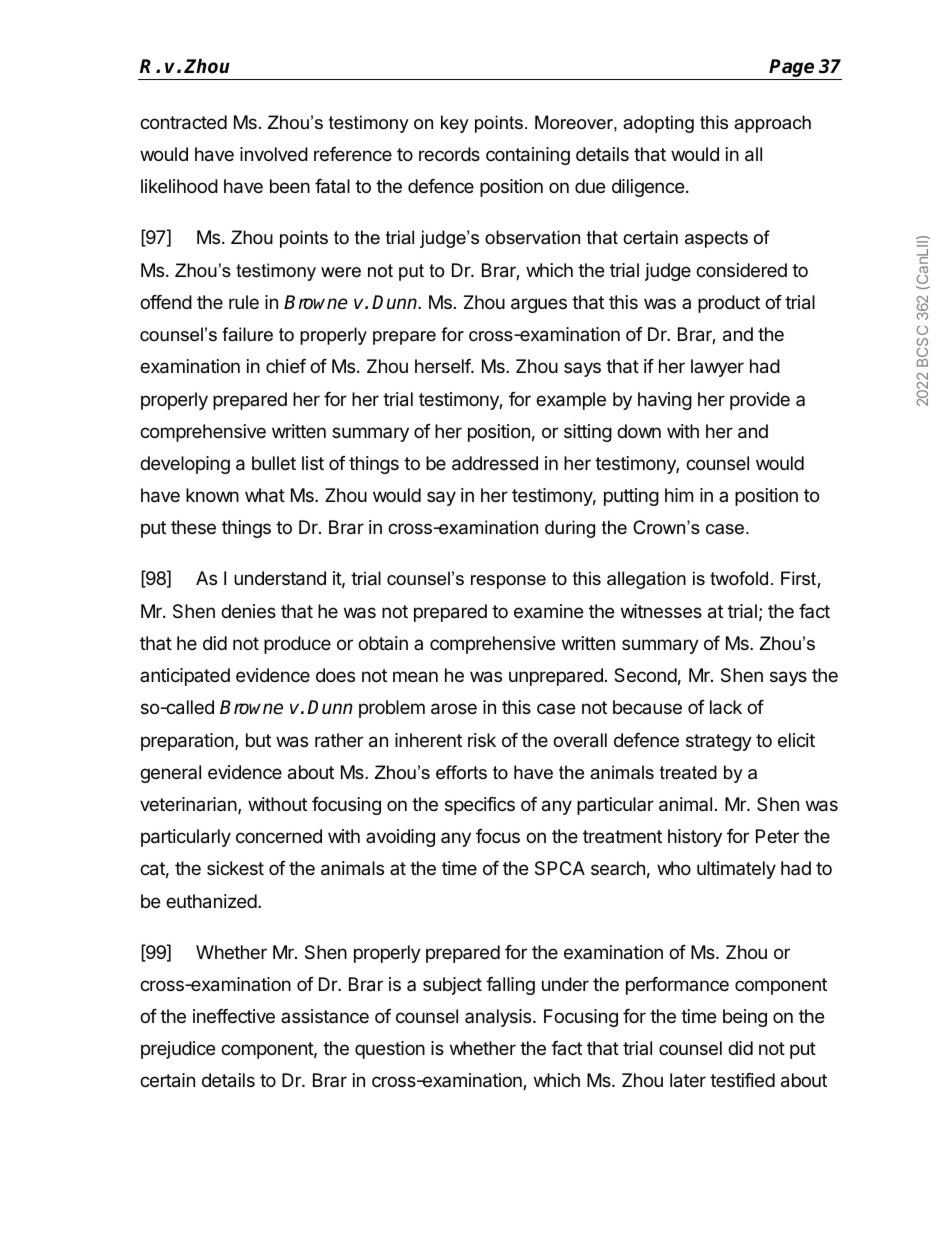  Describe the element at coordinates (772, 124) in the page. I see `approach` at that location.
